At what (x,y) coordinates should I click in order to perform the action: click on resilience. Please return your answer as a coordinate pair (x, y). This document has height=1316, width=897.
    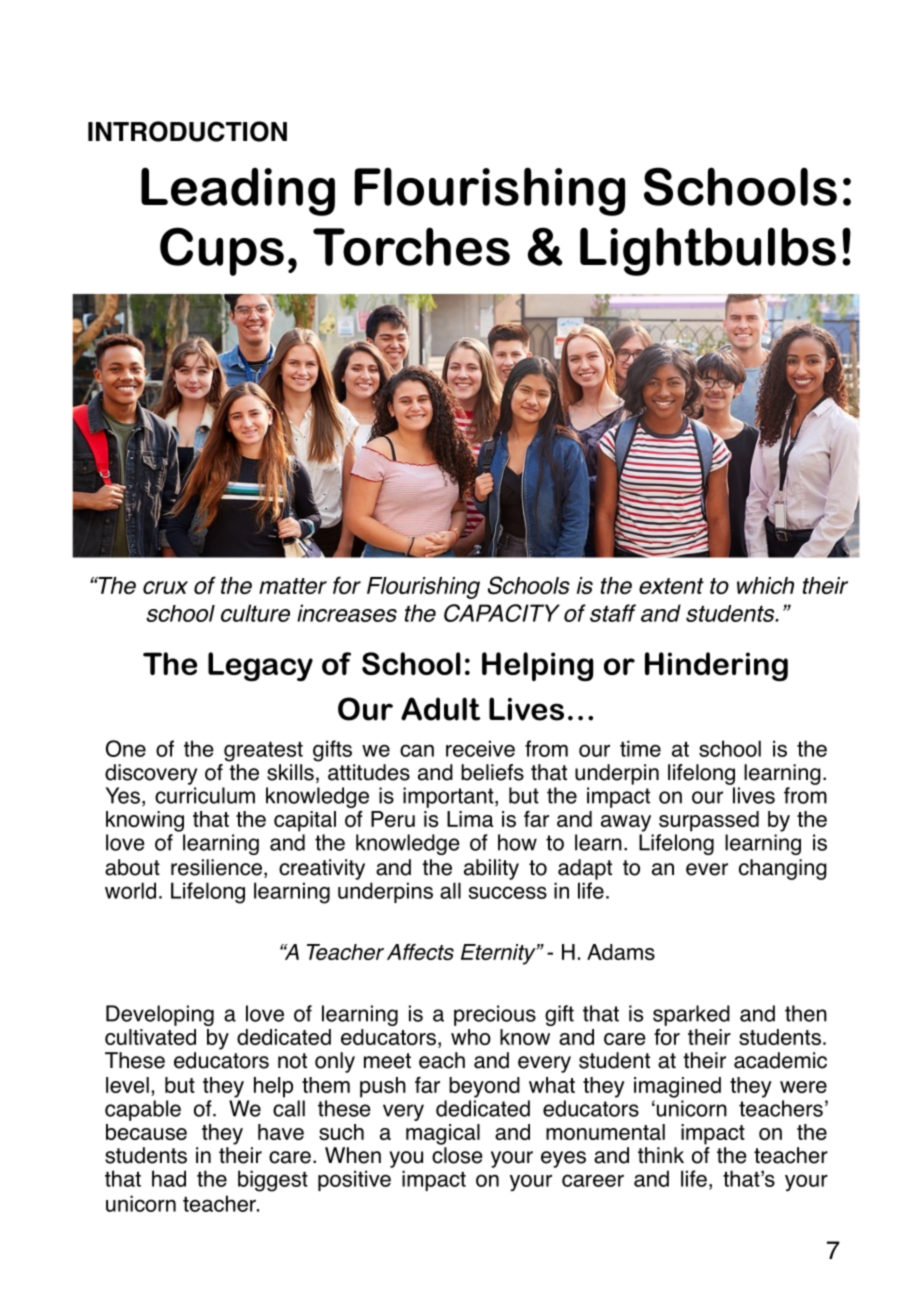
    Looking at the image, I should click on (216, 867).
